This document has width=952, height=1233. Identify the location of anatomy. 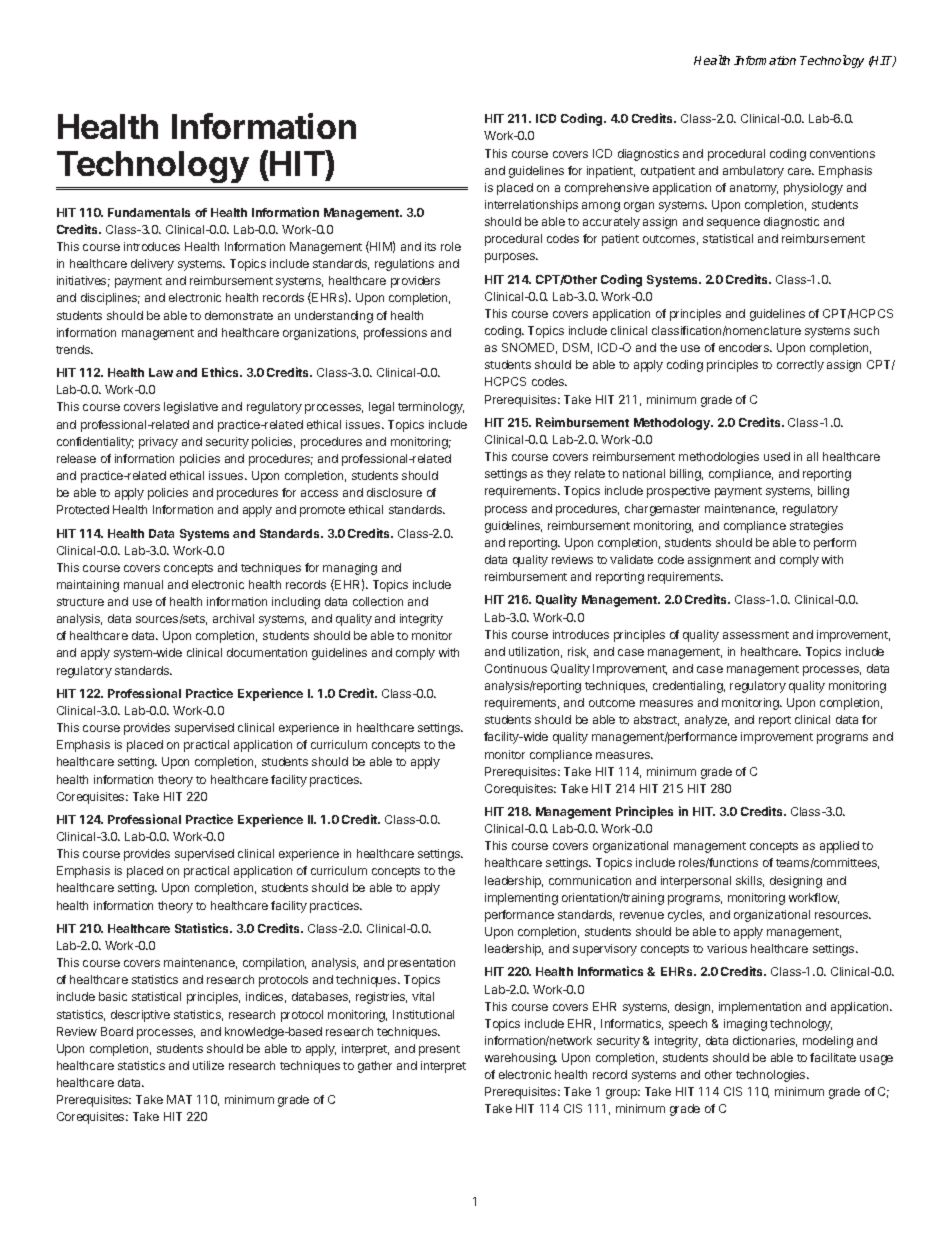
(754, 189).
